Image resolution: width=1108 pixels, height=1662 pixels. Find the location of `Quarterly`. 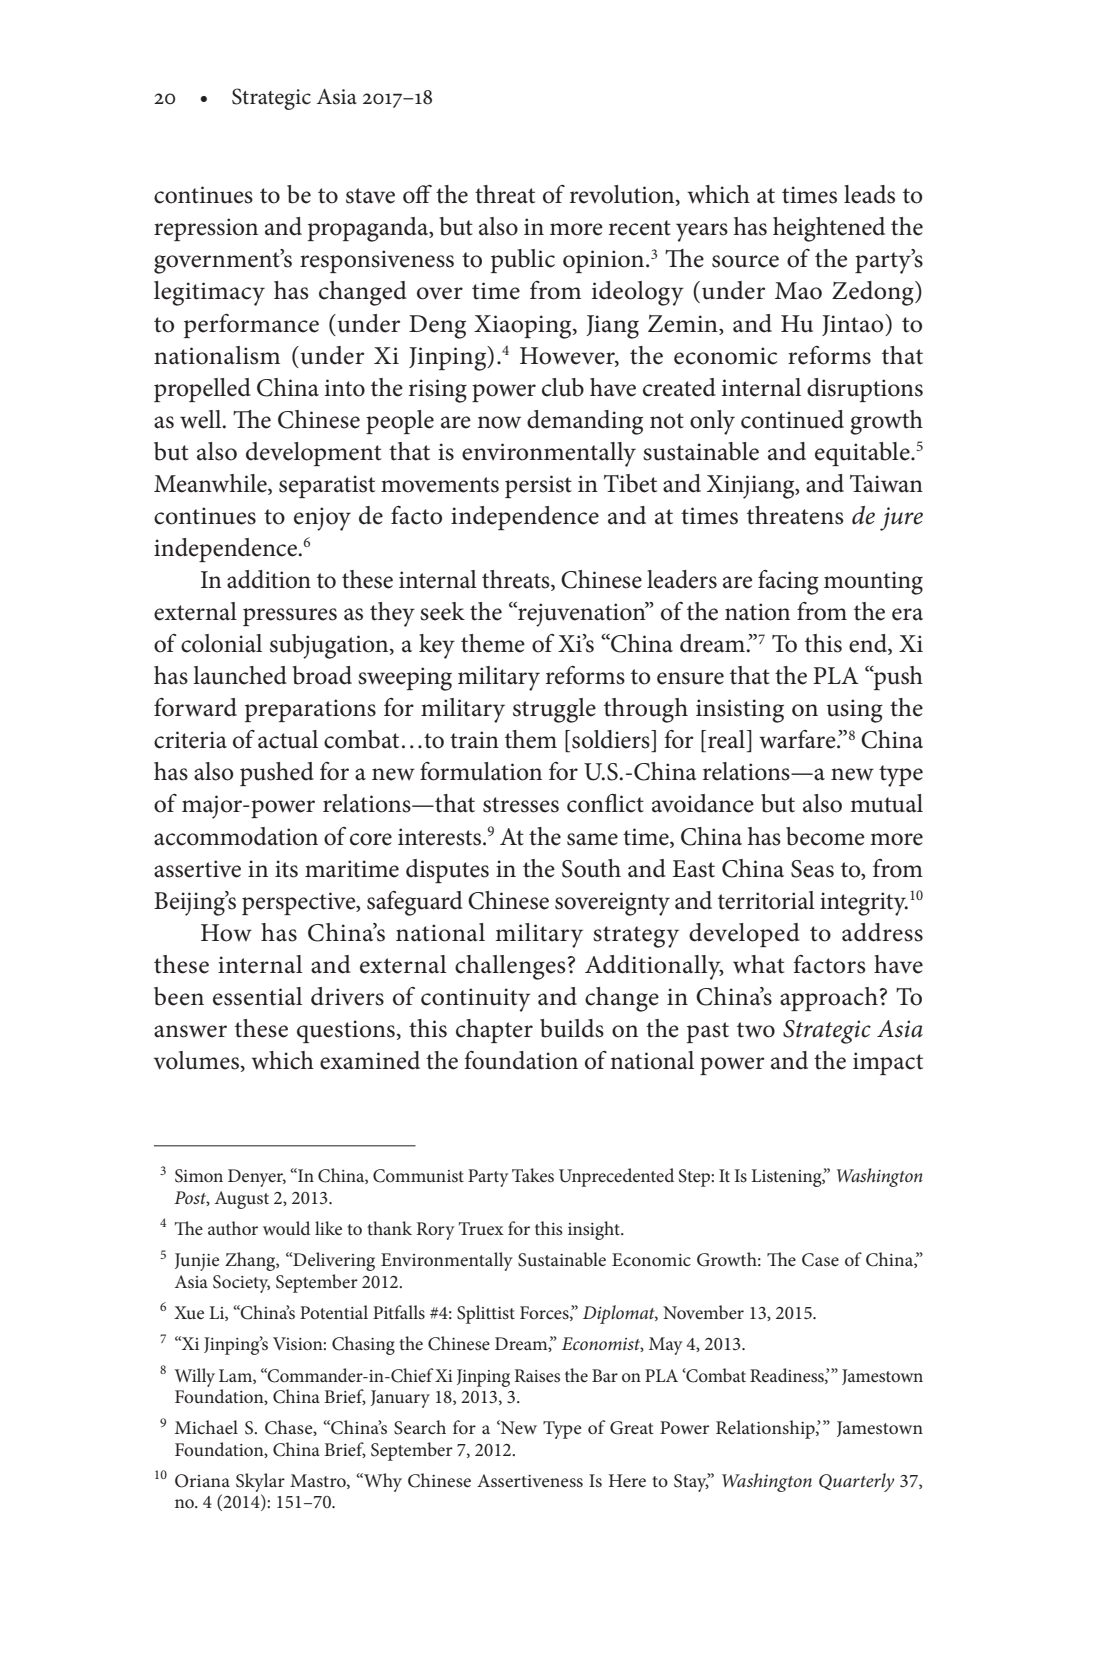

Quarterly is located at coordinates (856, 1482).
